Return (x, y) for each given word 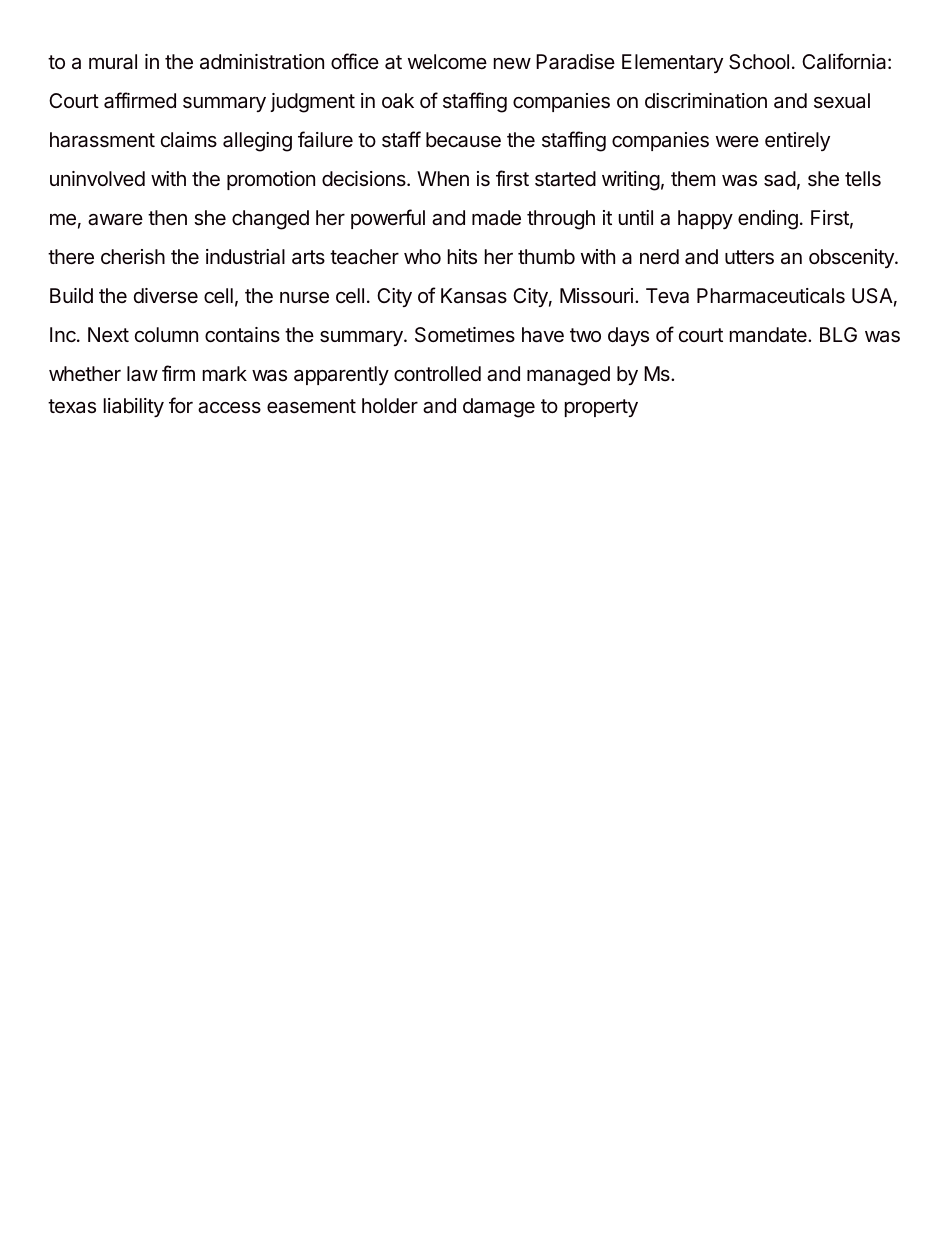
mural (113, 62)
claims (189, 139)
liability (134, 407)
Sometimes (465, 335)
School (759, 62)
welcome (447, 61)
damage (499, 408)
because (463, 140)
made (496, 218)
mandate (769, 335)
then (167, 218)
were (737, 141)
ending (768, 220)
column (166, 334)
